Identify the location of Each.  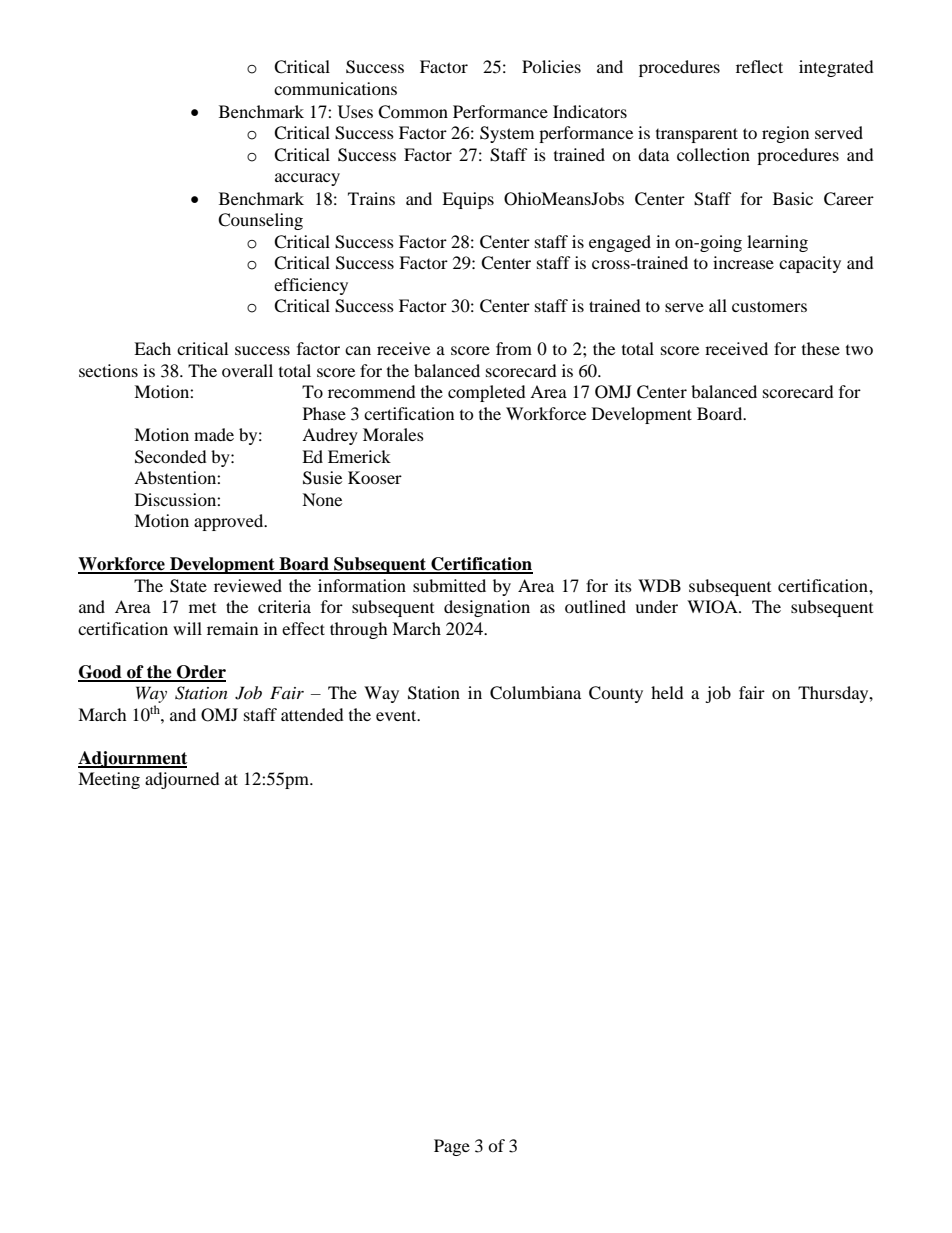
(152, 348).
